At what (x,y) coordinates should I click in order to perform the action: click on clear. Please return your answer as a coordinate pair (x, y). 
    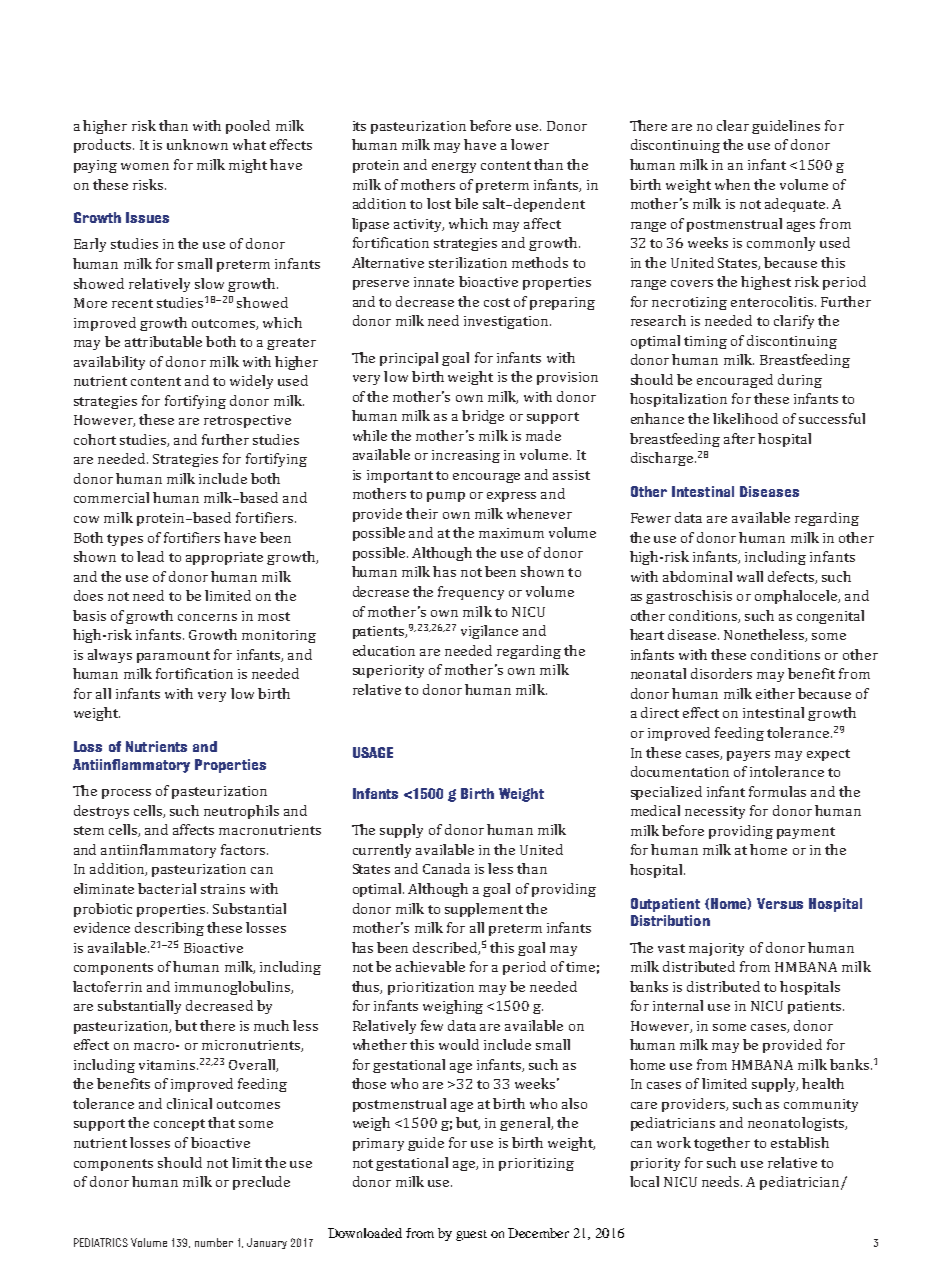
    Looking at the image, I should click on (733, 125).
